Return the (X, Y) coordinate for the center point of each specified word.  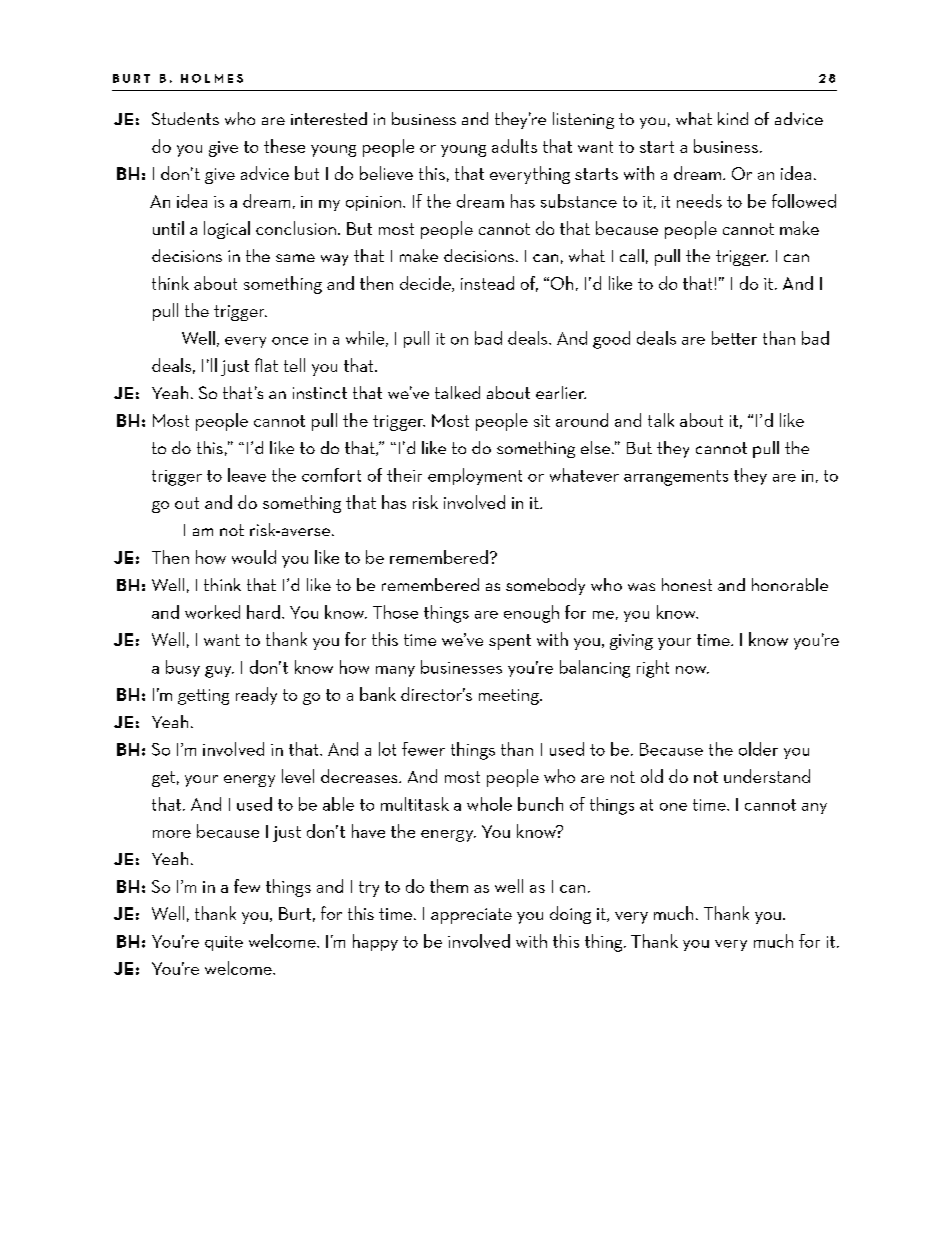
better (734, 338)
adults (514, 146)
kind (733, 118)
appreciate (471, 916)
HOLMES (212, 78)
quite (224, 943)
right (653, 669)
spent (510, 642)
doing (570, 915)
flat (266, 365)
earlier (561, 392)
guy (219, 672)
